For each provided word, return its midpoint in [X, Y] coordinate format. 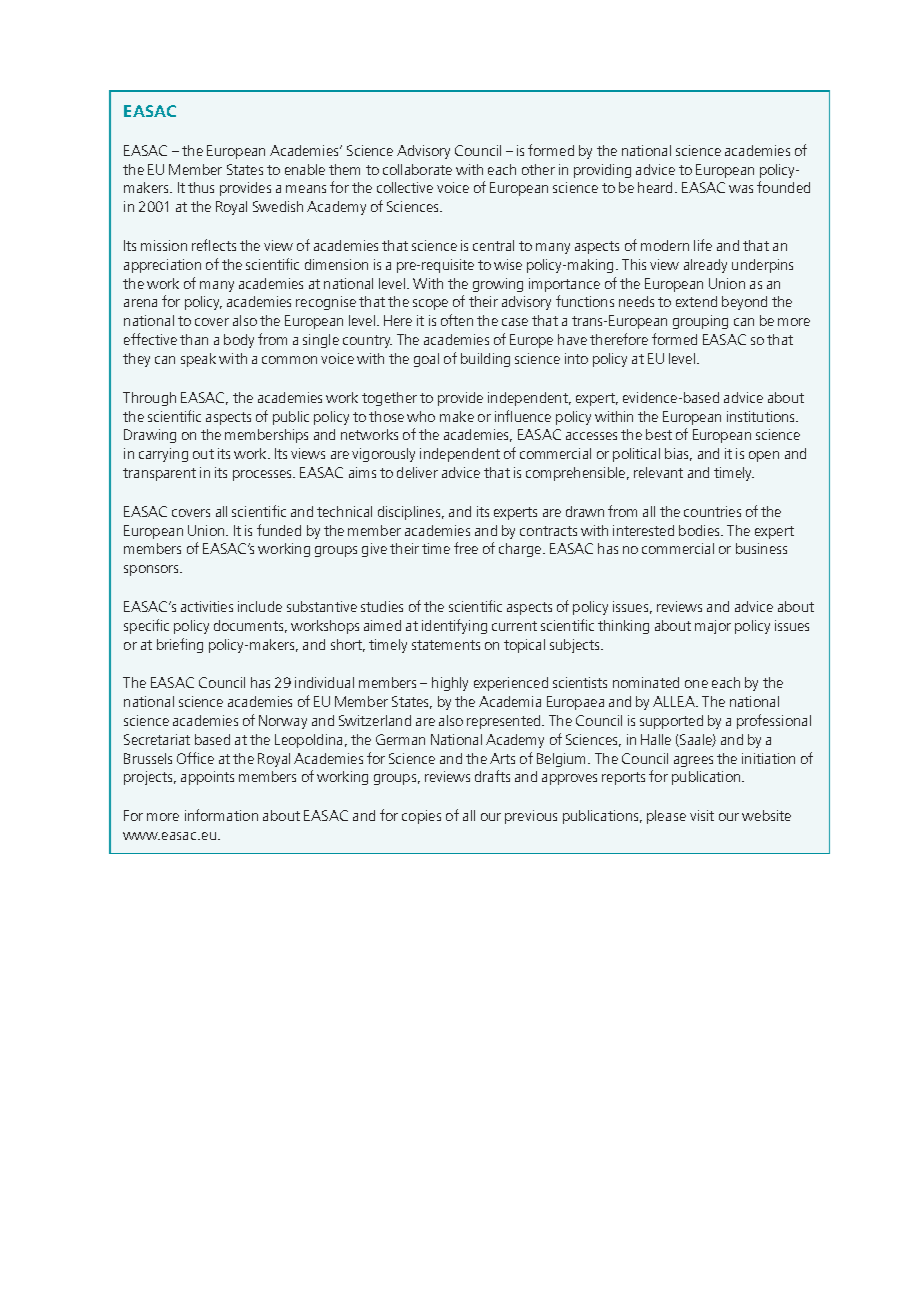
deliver [417, 472]
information [221, 815]
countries [712, 511]
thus [201, 187]
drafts [492, 776]
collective [405, 187]
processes [263, 475]
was [741, 189]
